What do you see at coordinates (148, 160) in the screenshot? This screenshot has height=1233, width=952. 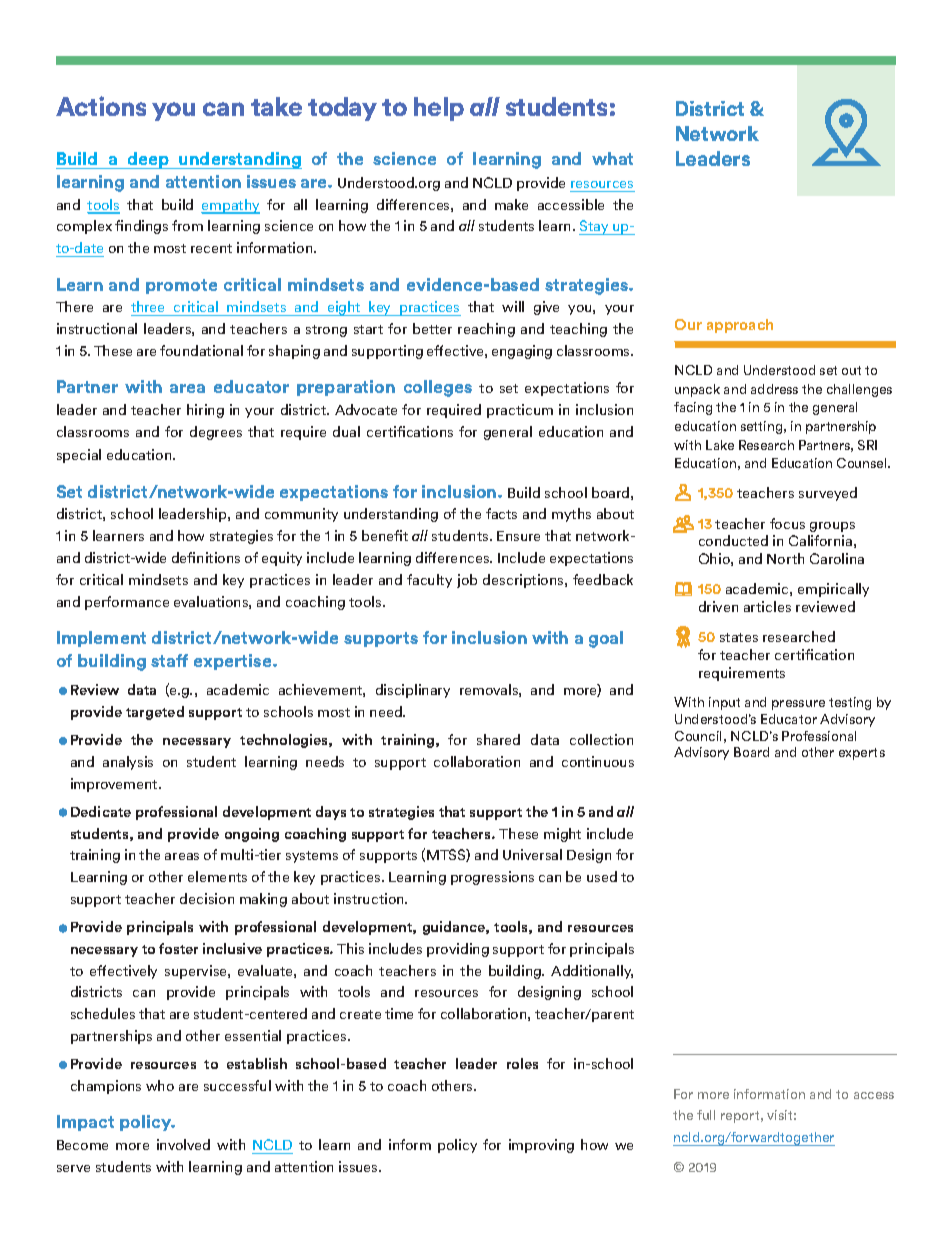 I see `deep` at bounding box center [148, 160].
